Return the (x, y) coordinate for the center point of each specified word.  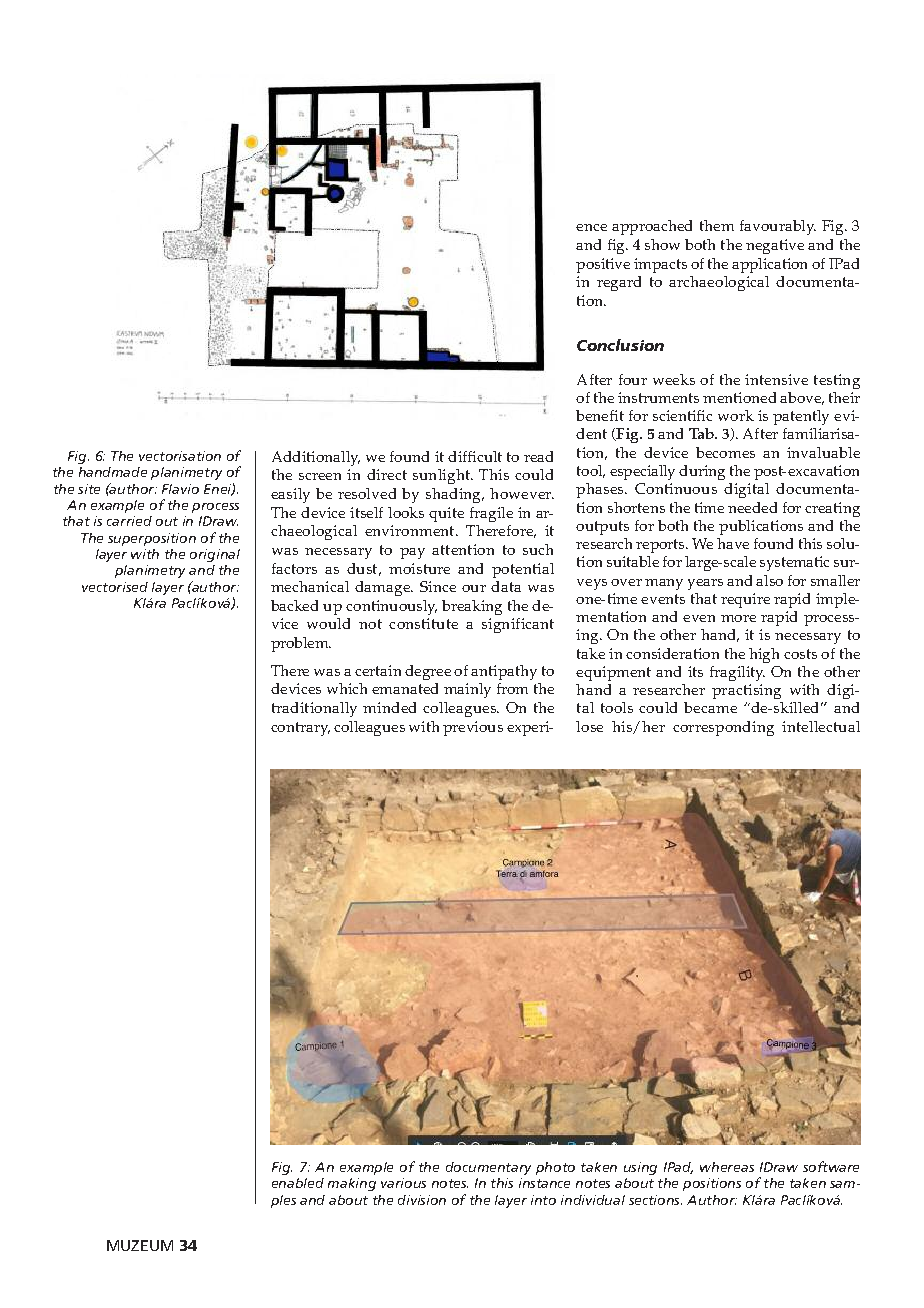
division (422, 1200)
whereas (727, 1167)
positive (603, 265)
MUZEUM (140, 1245)
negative (775, 246)
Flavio (180, 489)
